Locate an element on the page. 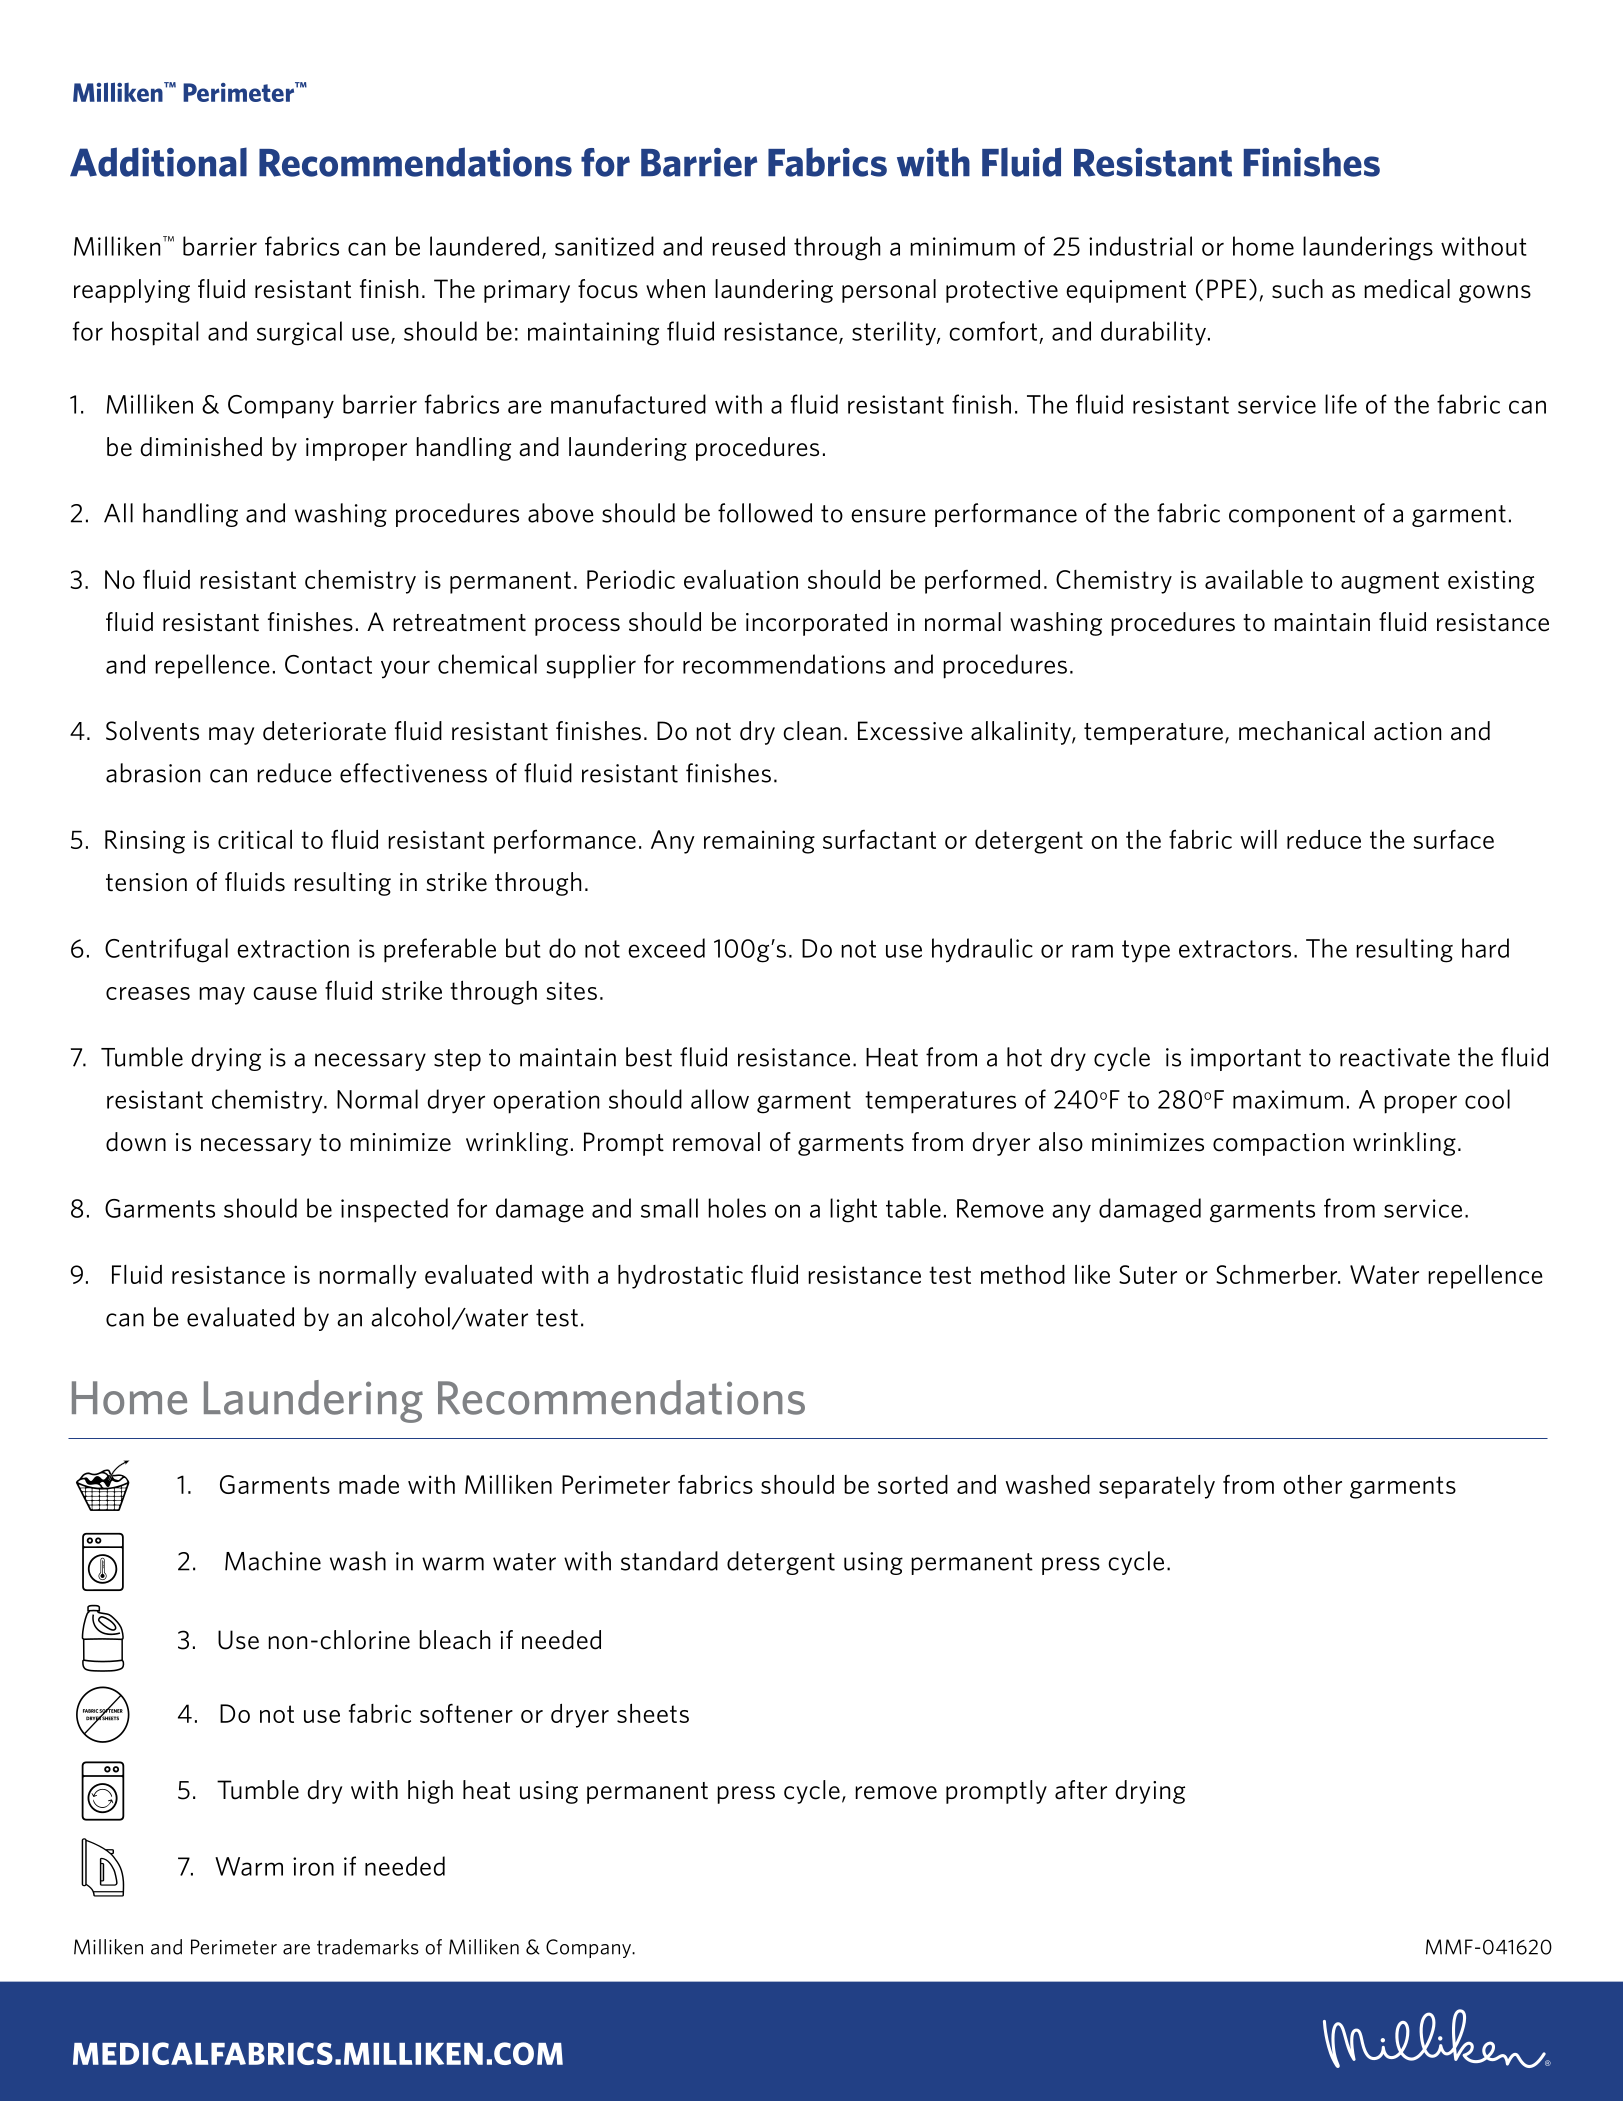 The width and height of the page is (1623, 2101). other is located at coordinates (1312, 1484).
